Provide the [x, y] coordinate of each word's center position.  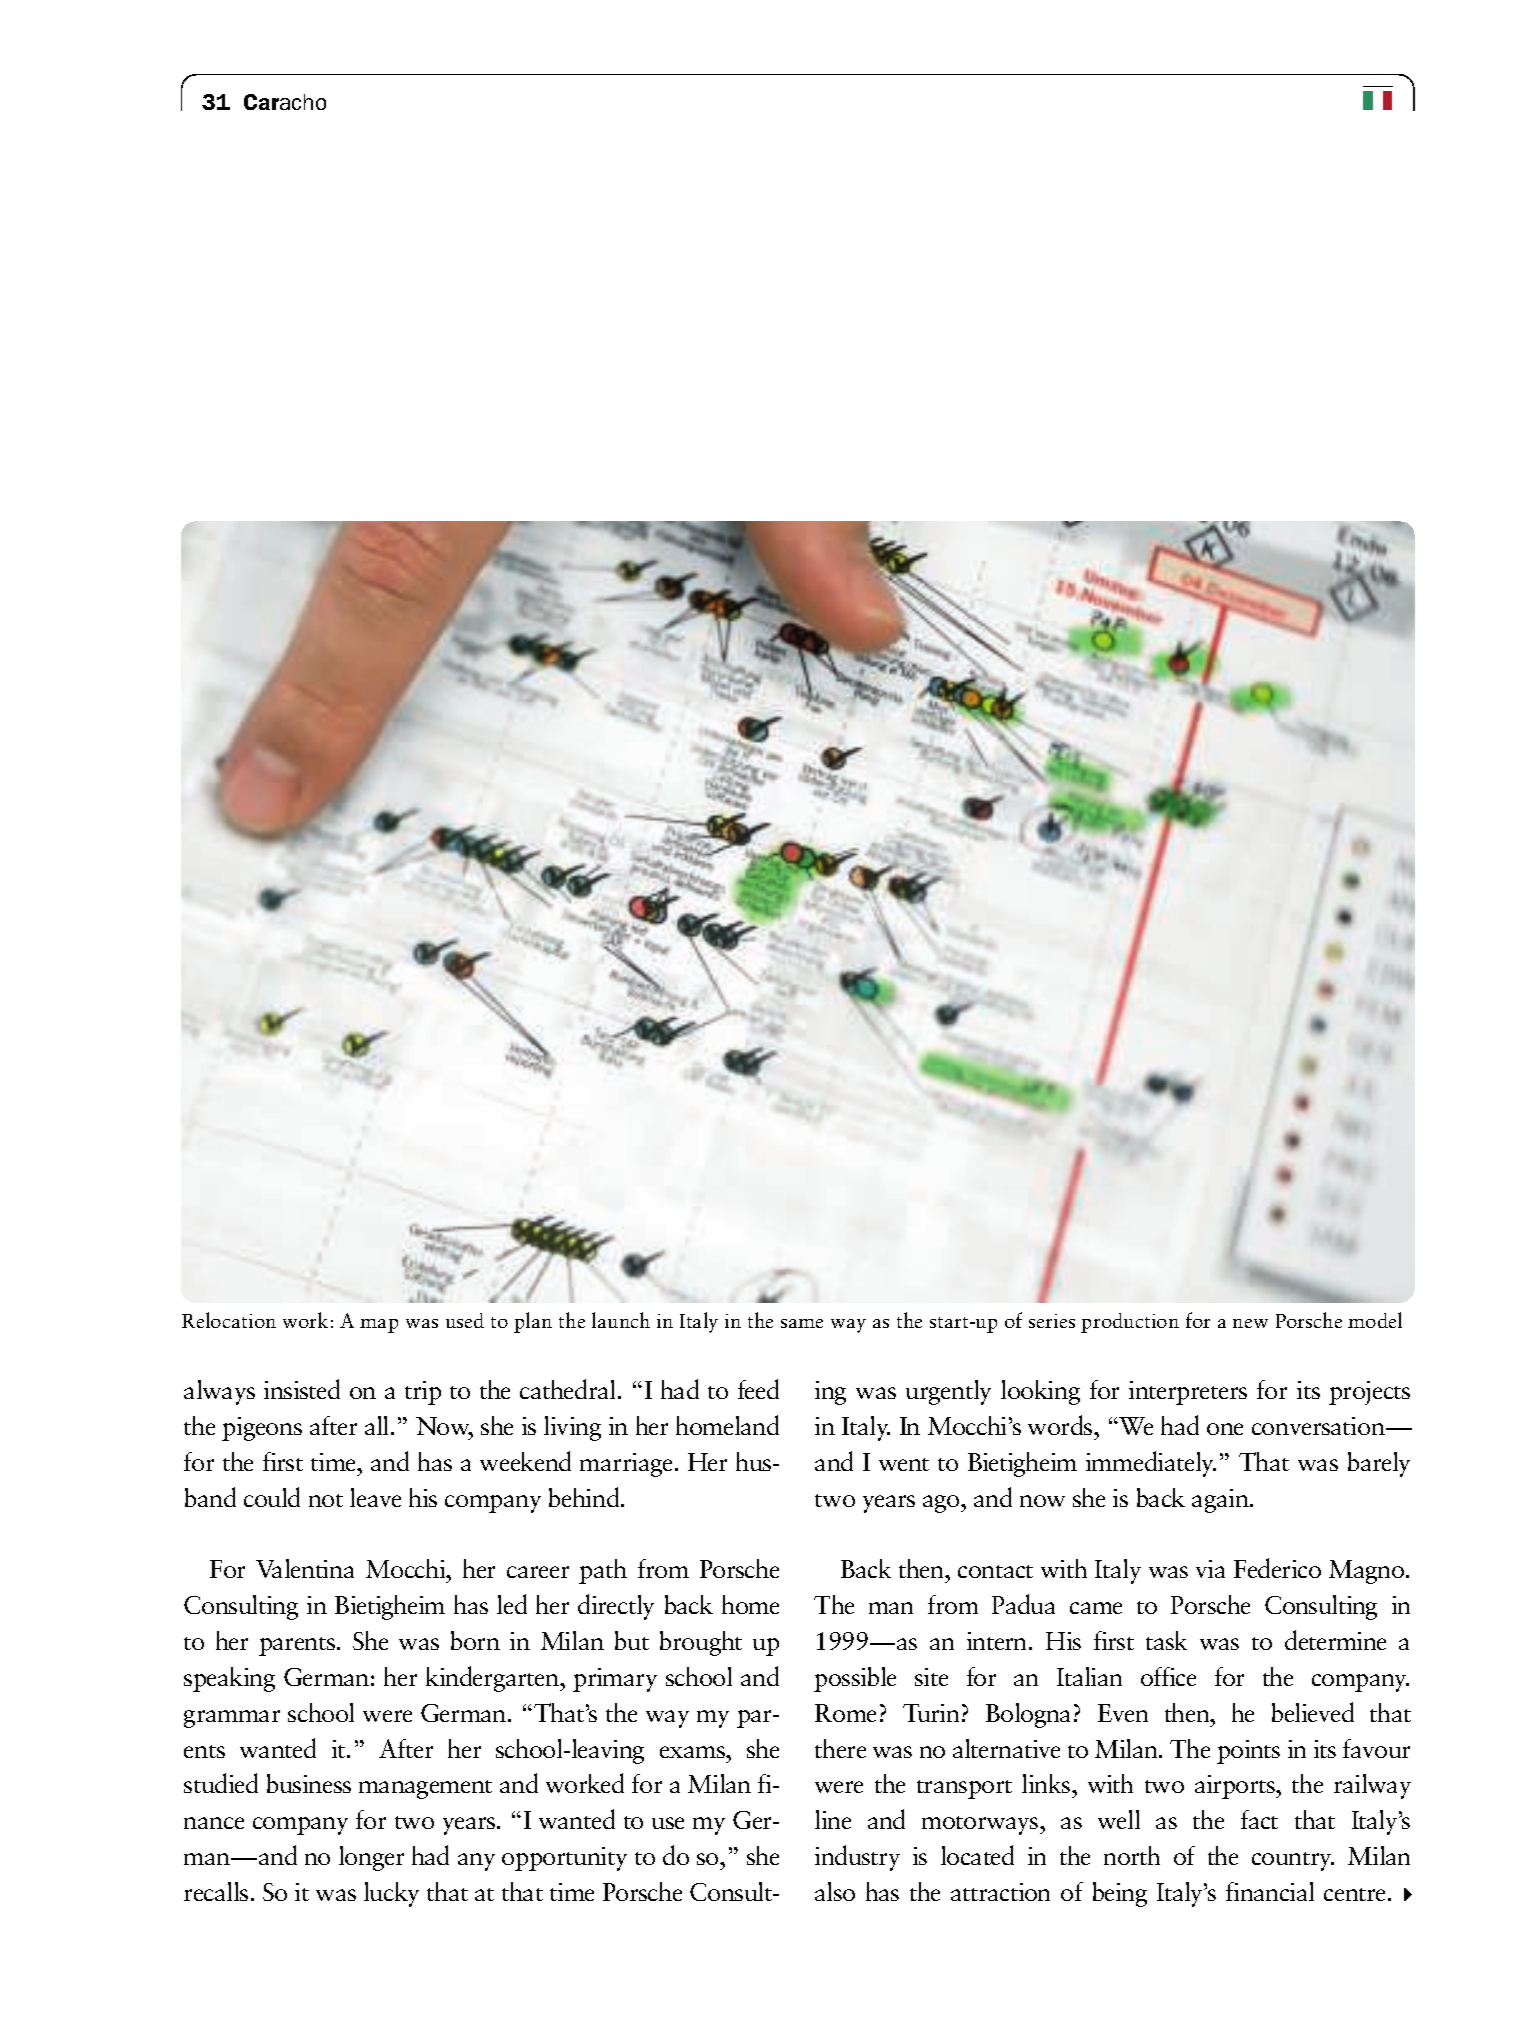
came [1096, 1608]
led [512, 1604]
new [1250, 1323]
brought [701, 1643]
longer [371, 1858]
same [802, 1323]
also [835, 1891]
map [379, 1326]
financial [1270, 1891]
